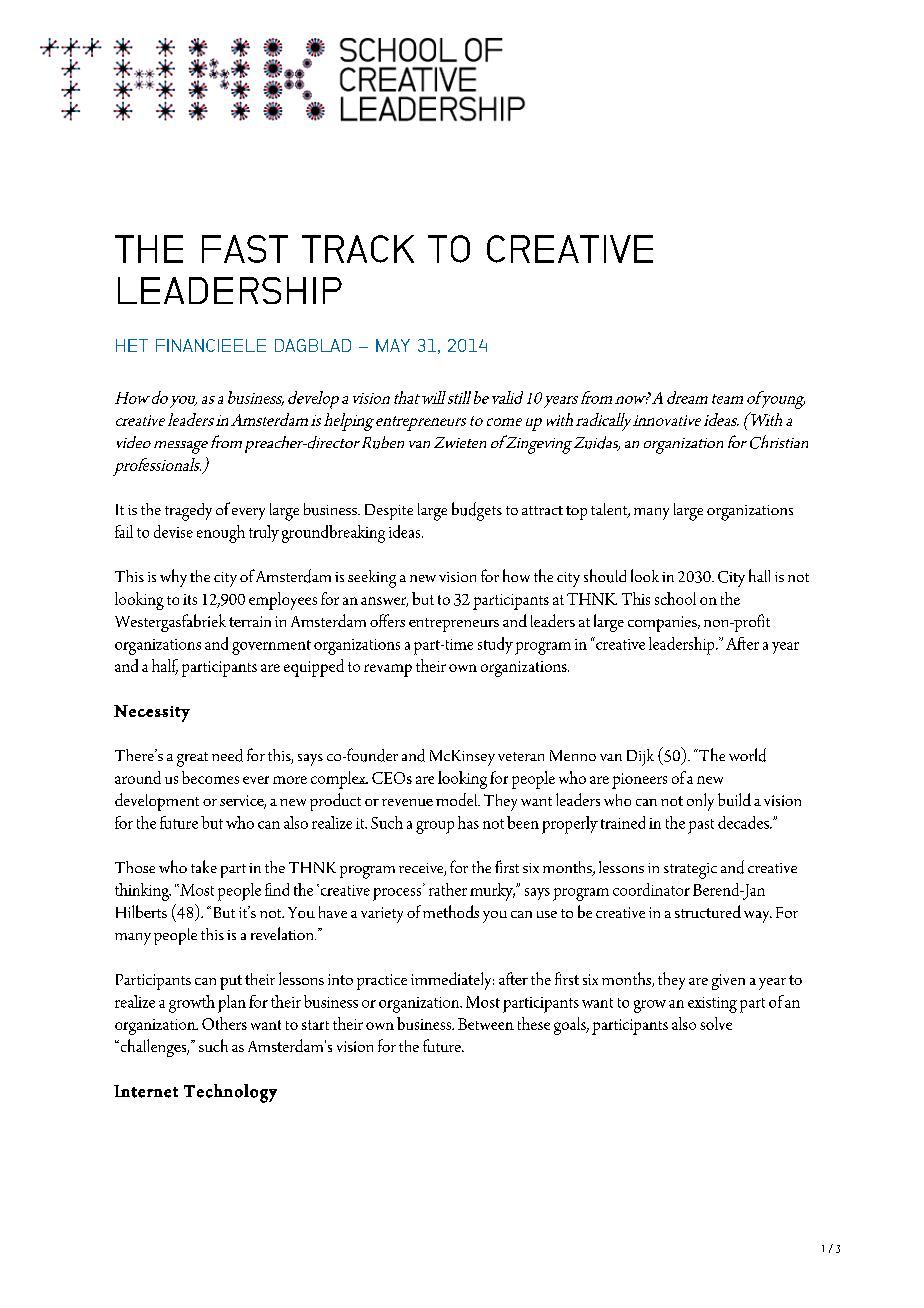 The width and height of the page is (924, 1308). What do you see at coordinates (358, 249) in the page?
I see `TRACK` at bounding box center [358, 249].
